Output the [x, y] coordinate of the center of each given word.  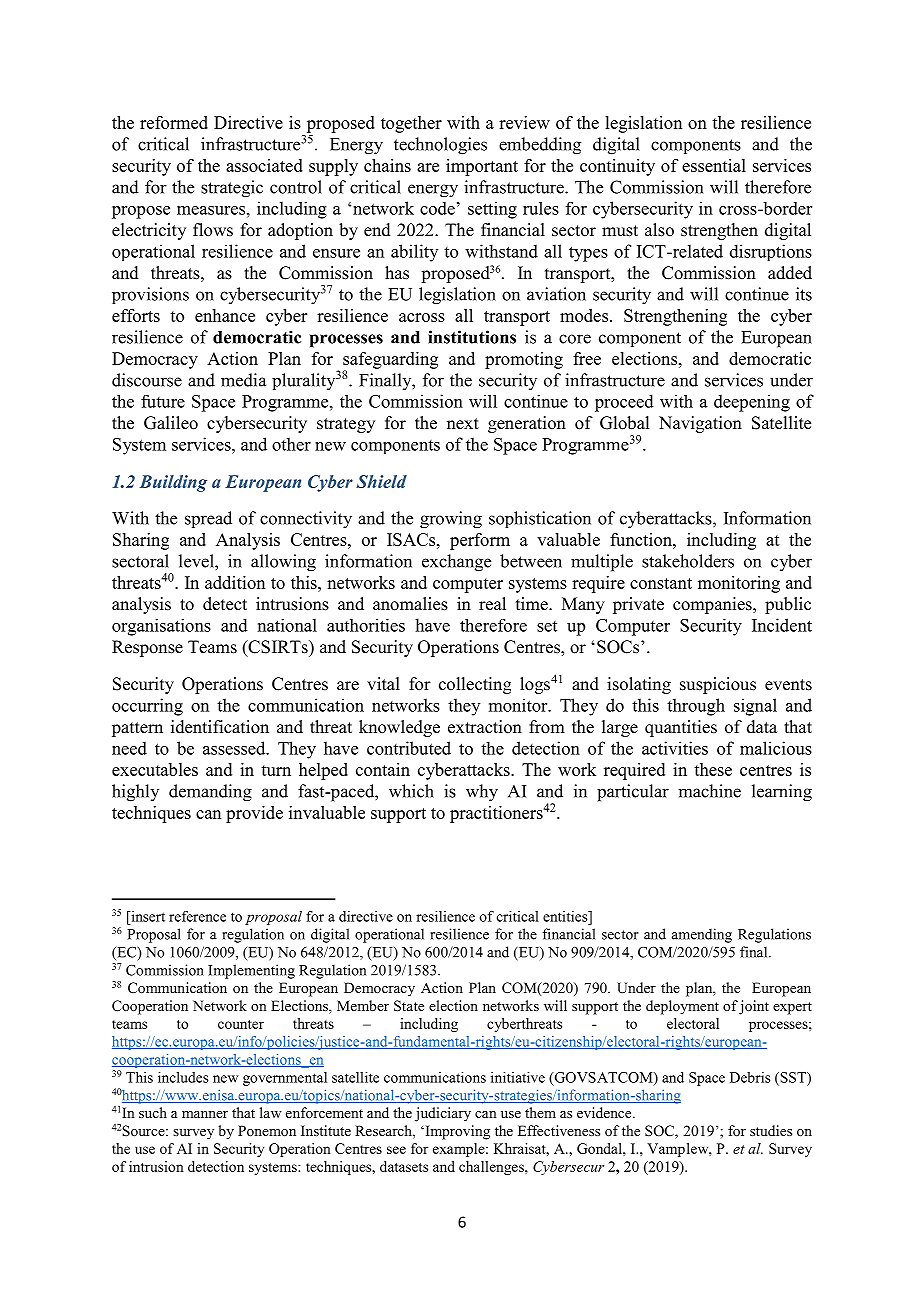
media [243, 380]
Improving [456, 1132]
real [492, 604]
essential [714, 165]
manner [205, 1114]
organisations [161, 627]
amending [702, 935]
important [482, 167]
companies [713, 605]
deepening [752, 403]
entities [566, 916]
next [463, 424]
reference [197, 916]
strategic [232, 189]
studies [771, 1130]
